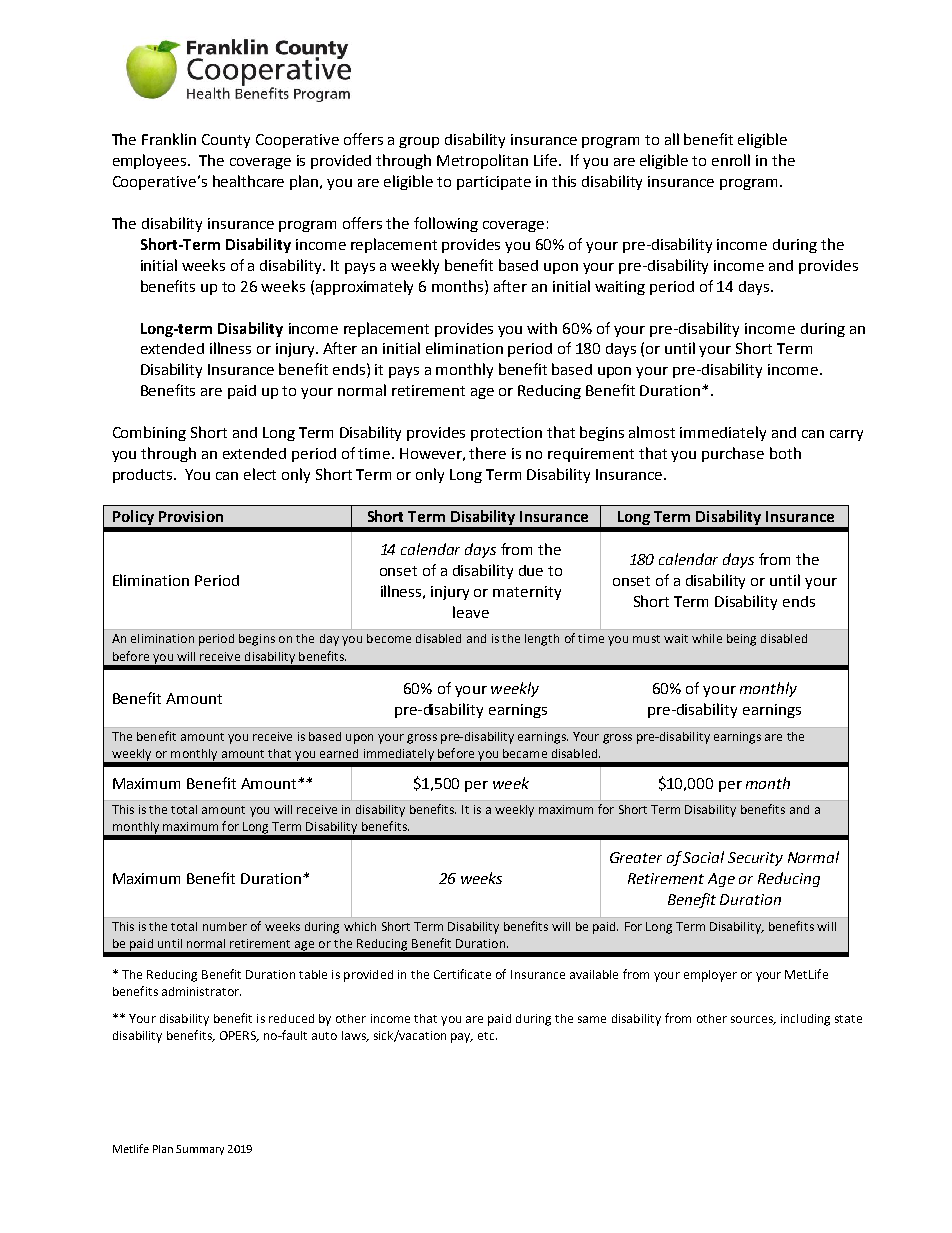 This image has height=1233, width=952. I want to click on including, so click(805, 1020).
